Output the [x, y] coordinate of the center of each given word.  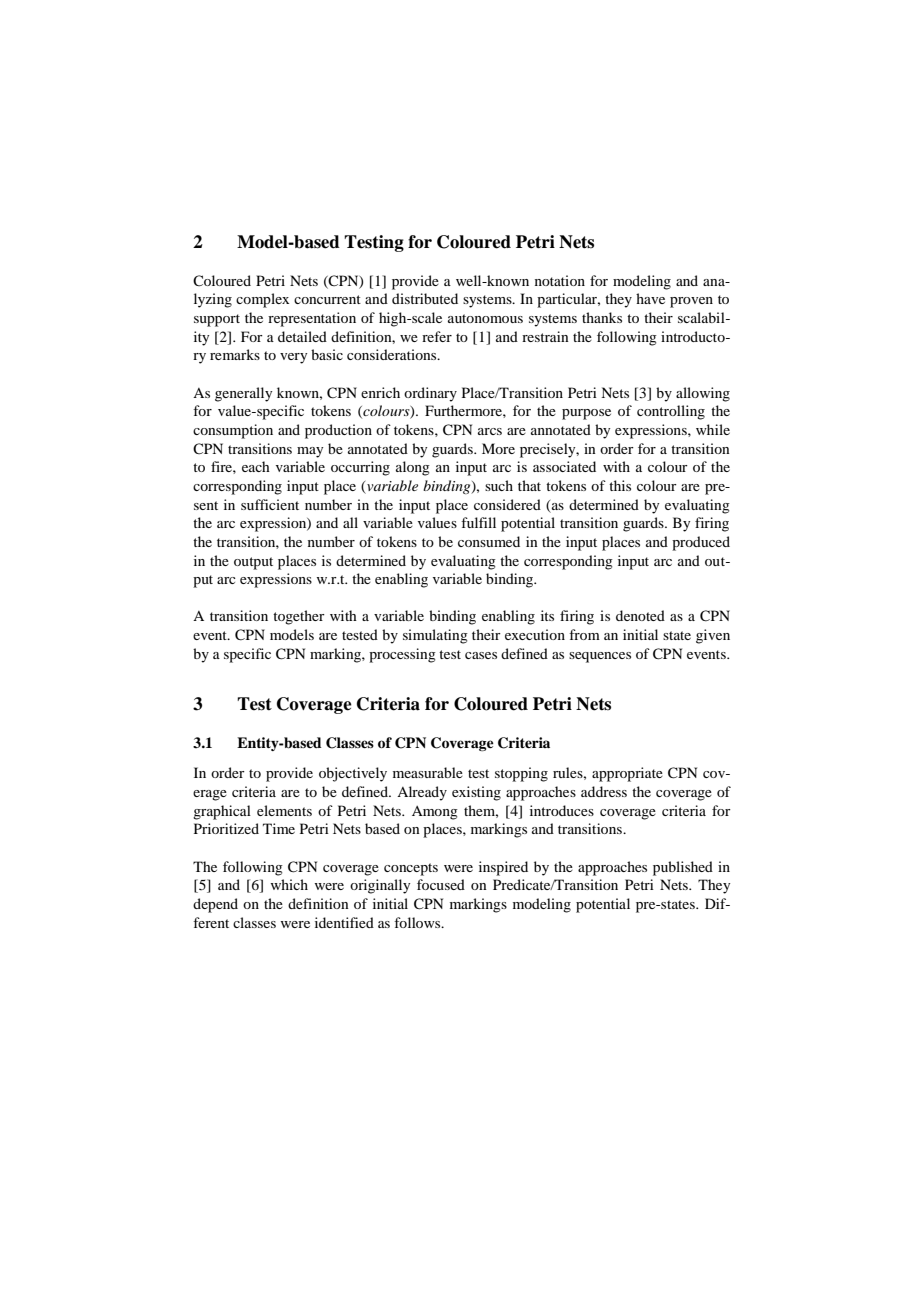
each [256, 466]
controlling [671, 412]
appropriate [627, 774]
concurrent [327, 299]
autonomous [485, 318]
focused [441, 884]
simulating [435, 636]
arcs [490, 431]
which [289, 884]
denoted [640, 615]
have [650, 298]
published [683, 868]
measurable [428, 772]
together [299, 617]
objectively [353, 774]
